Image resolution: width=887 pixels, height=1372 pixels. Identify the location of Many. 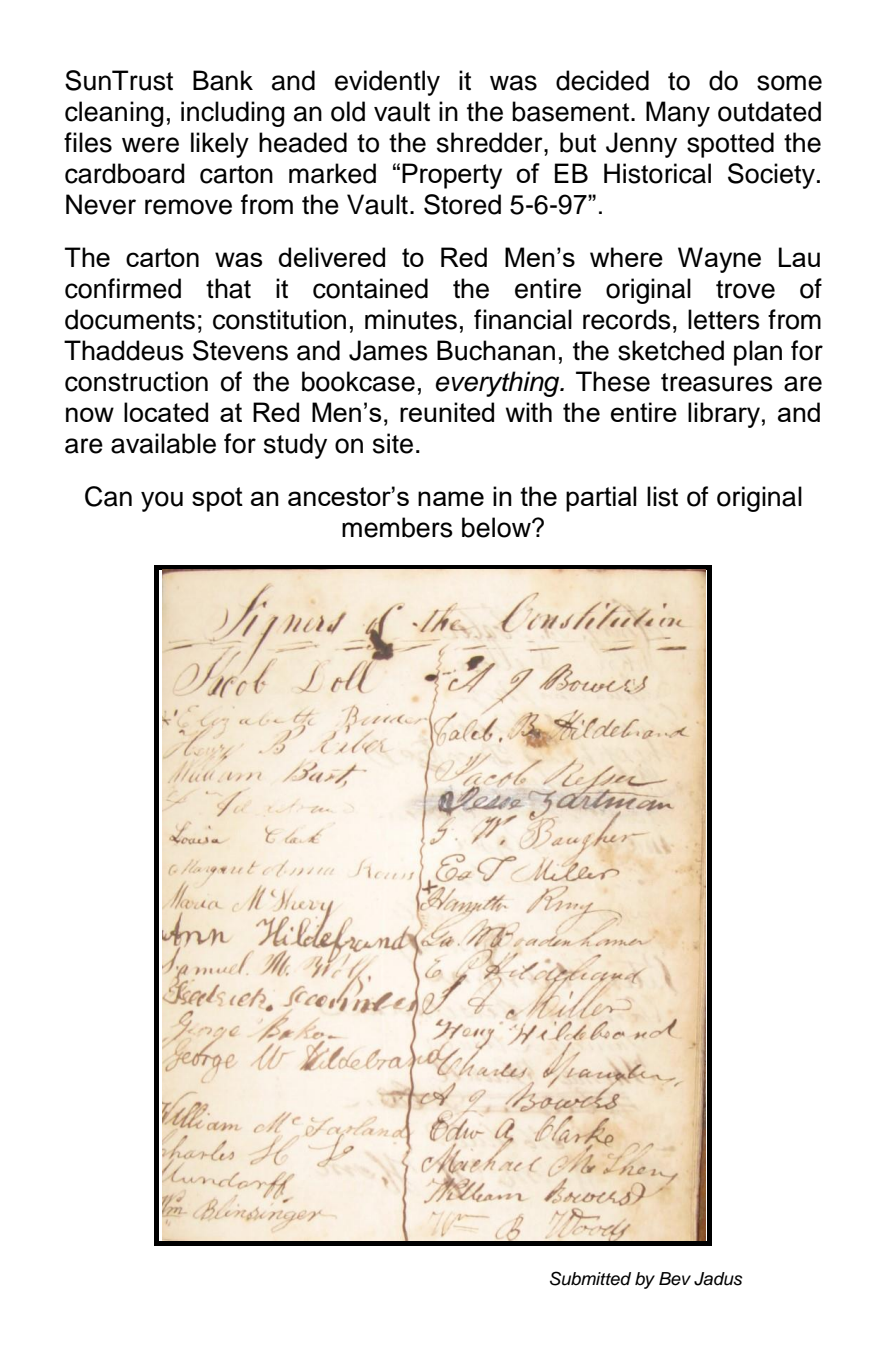
(678, 114).
